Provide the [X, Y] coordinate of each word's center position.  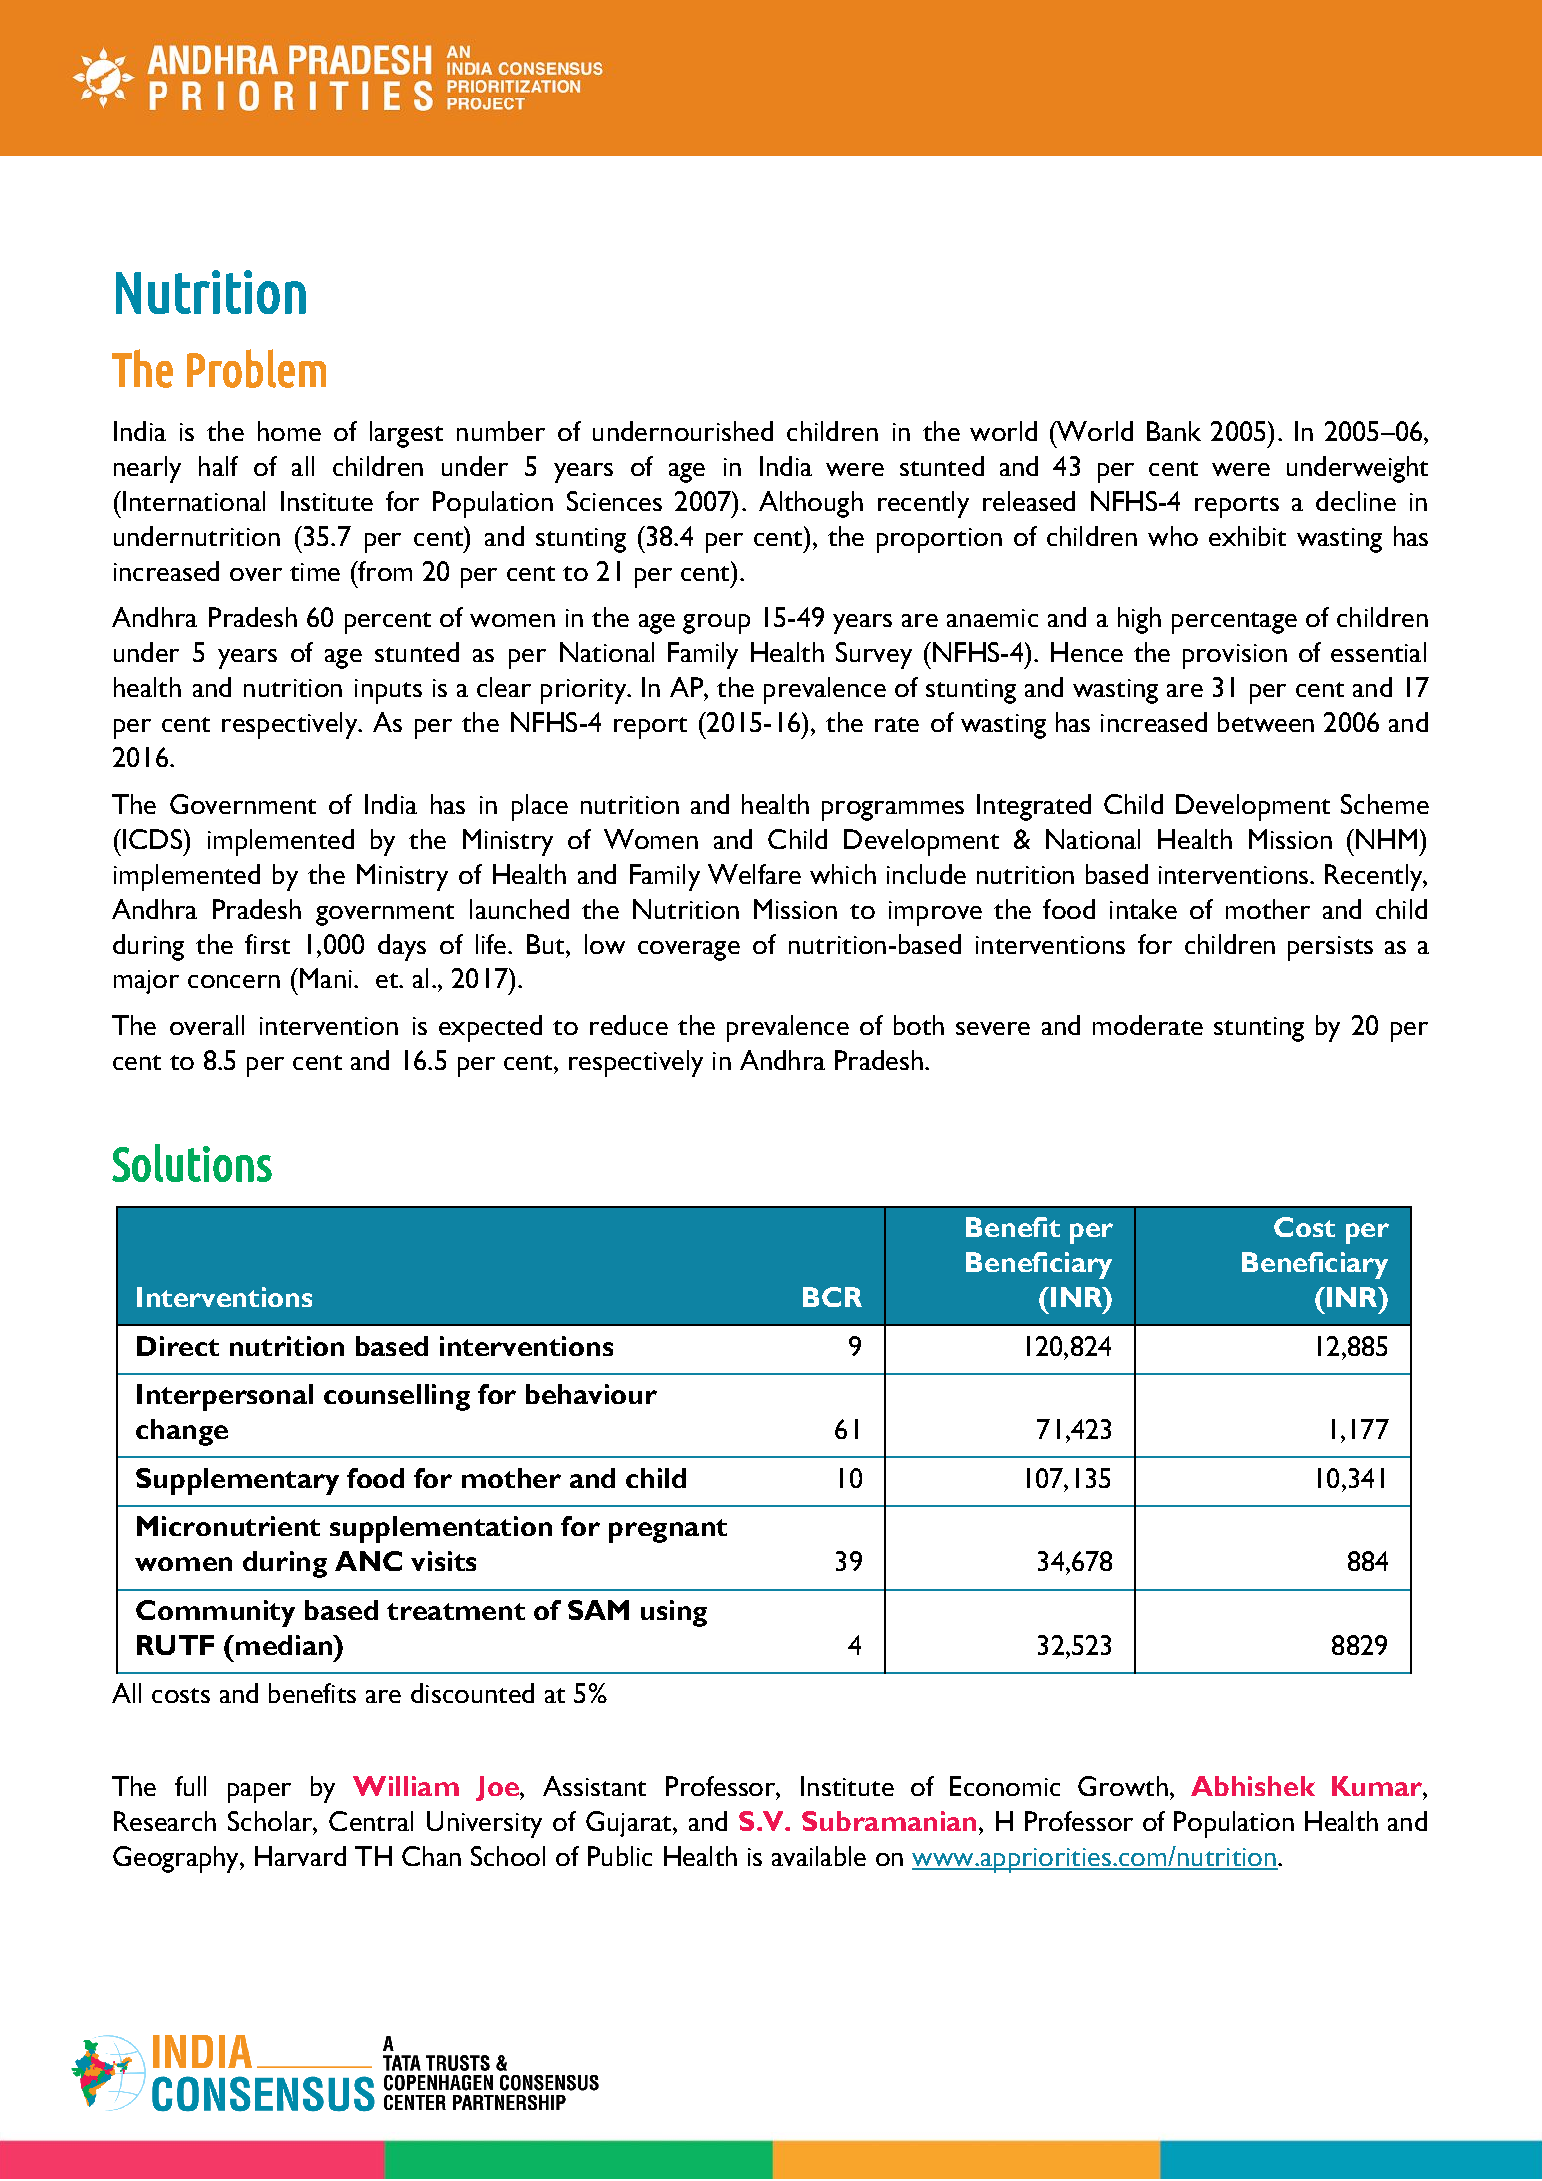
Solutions [192, 1163]
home [289, 431]
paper [259, 1793]
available [819, 1856]
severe [993, 1028]
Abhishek [1253, 1786]
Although [811, 504]
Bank [1174, 431]
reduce [629, 1025]
